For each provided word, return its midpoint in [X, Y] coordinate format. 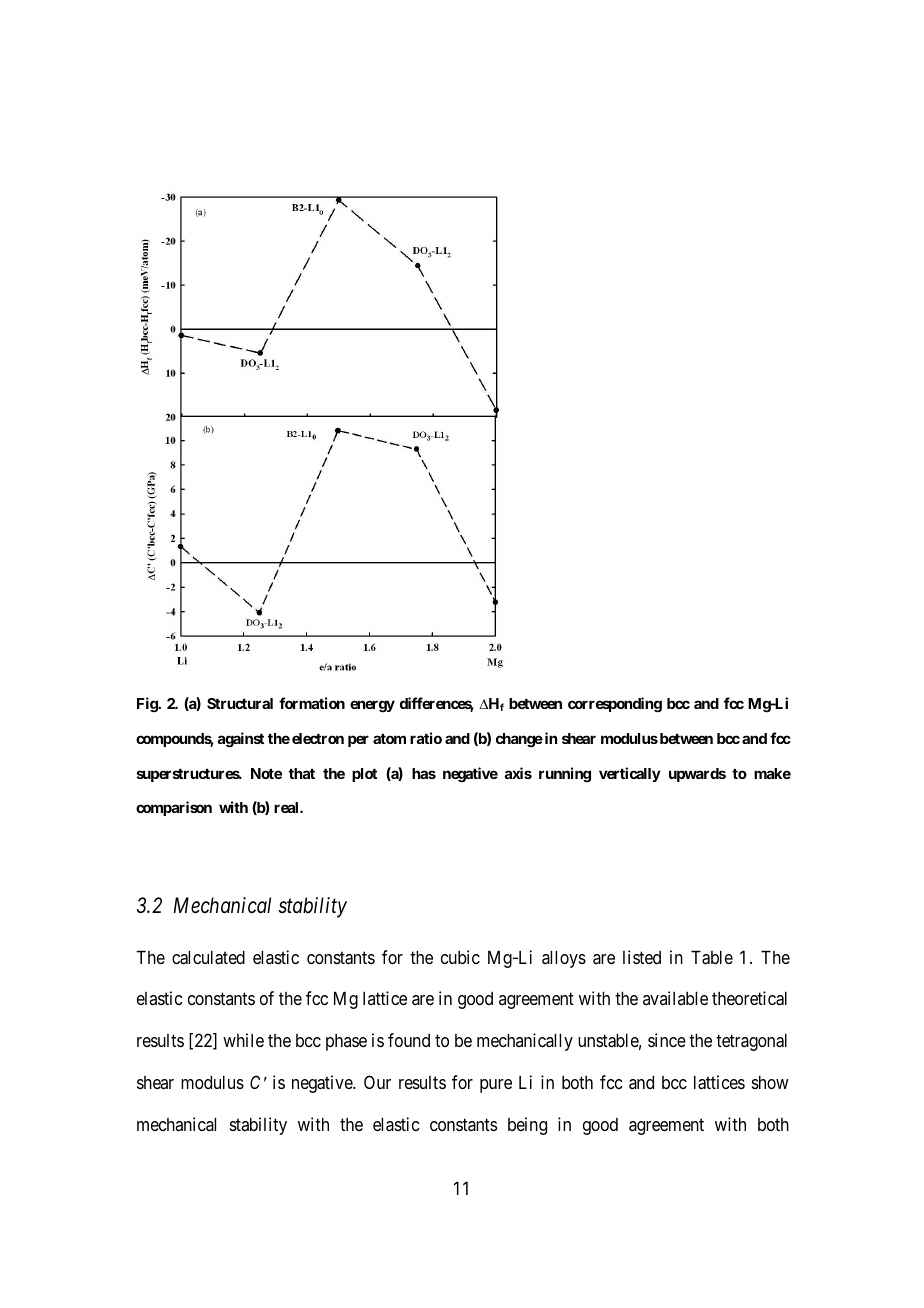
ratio [426, 738]
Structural [240, 703]
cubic [460, 957]
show [770, 1082]
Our [377, 1082]
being [527, 1126]
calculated [208, 957]
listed [642, 957]
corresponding [615, 705]
